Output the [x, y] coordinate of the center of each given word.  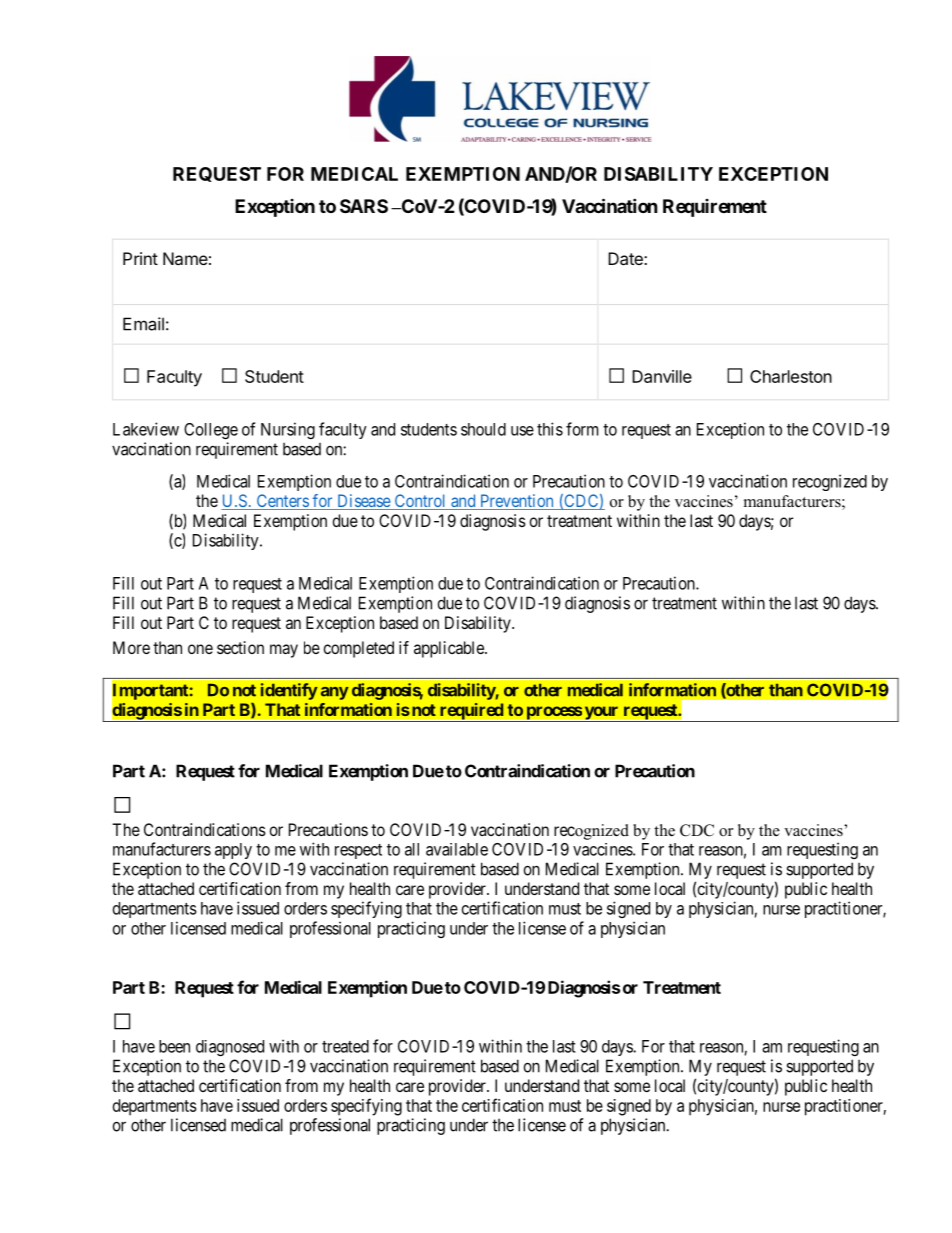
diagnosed [230, 1048]
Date [626, 258]
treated [345, 1046]
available [457, 849]
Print [140, 258]
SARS [364, 206]
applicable [450, 649]
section [240, 647]
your [601, 714]
